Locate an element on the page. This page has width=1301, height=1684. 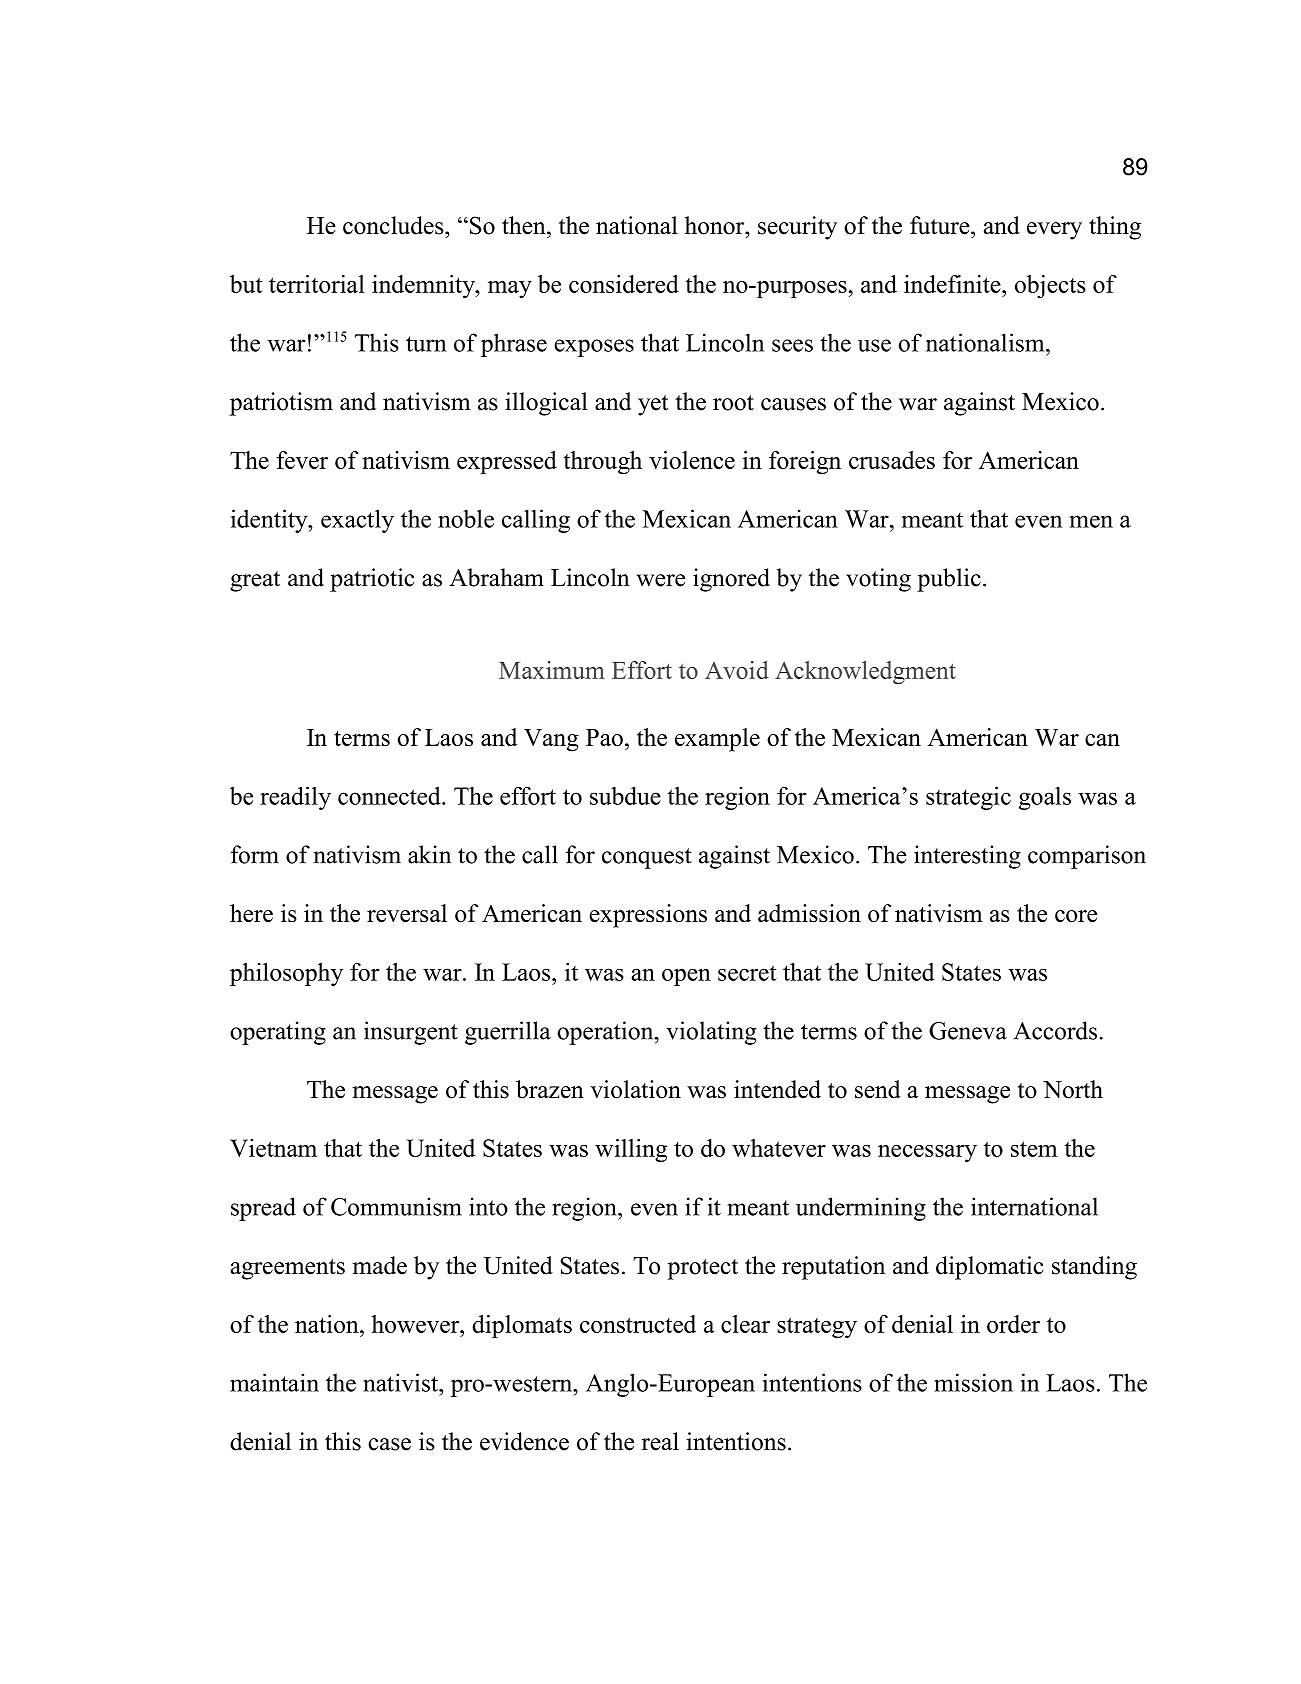
objects is located at coordinates (1050, 286).
